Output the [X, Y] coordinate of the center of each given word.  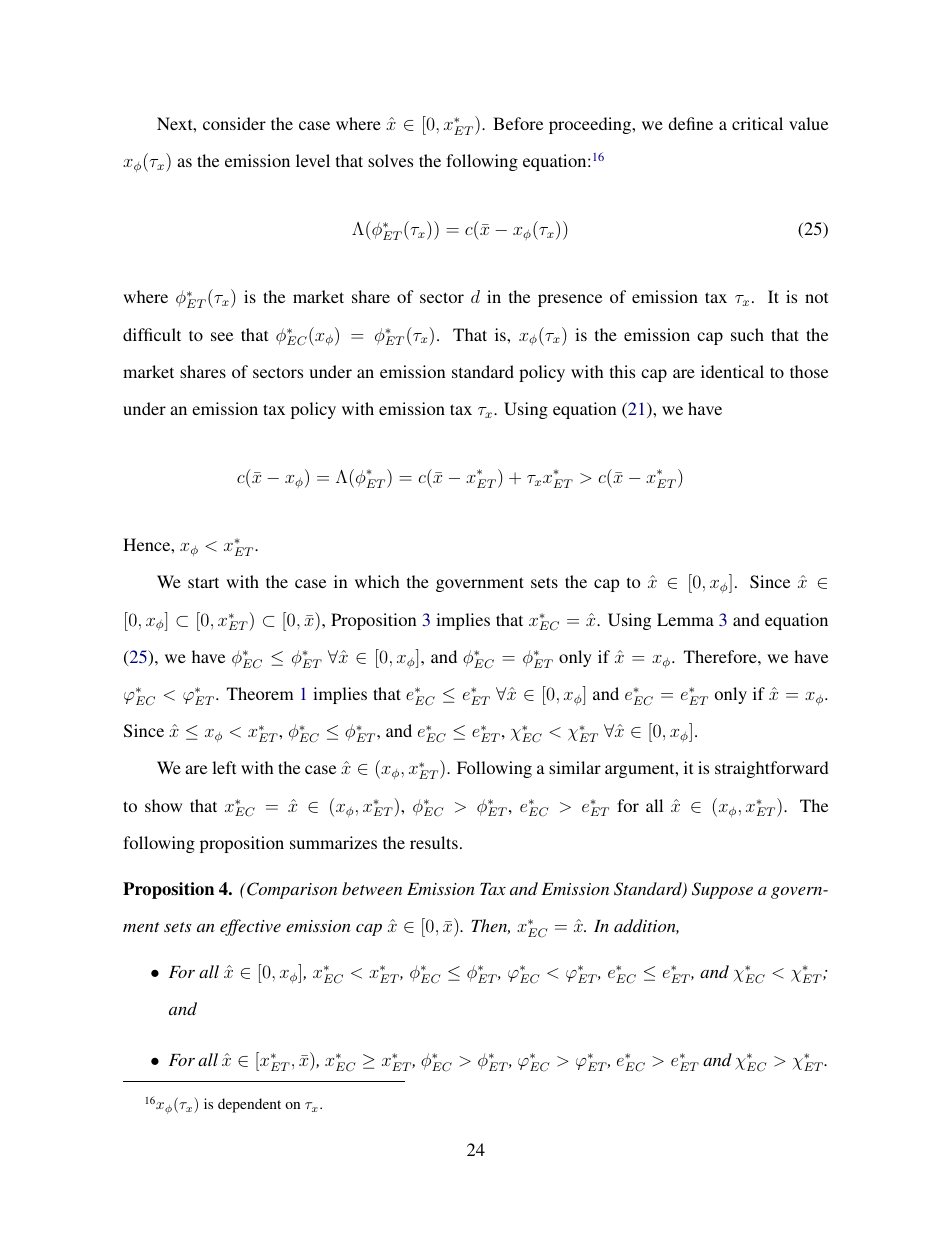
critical [757, 123]
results [434, 842]
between [372, 888]
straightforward [772, 769]
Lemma [685, 619]
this [622, 371]
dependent [249, 1105]
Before [518, 123]
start [203, 582]
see [222, 336]
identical [732, 371]
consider [234, 123]
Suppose [722, 890]
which [377, 581]
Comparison [292, 890]
